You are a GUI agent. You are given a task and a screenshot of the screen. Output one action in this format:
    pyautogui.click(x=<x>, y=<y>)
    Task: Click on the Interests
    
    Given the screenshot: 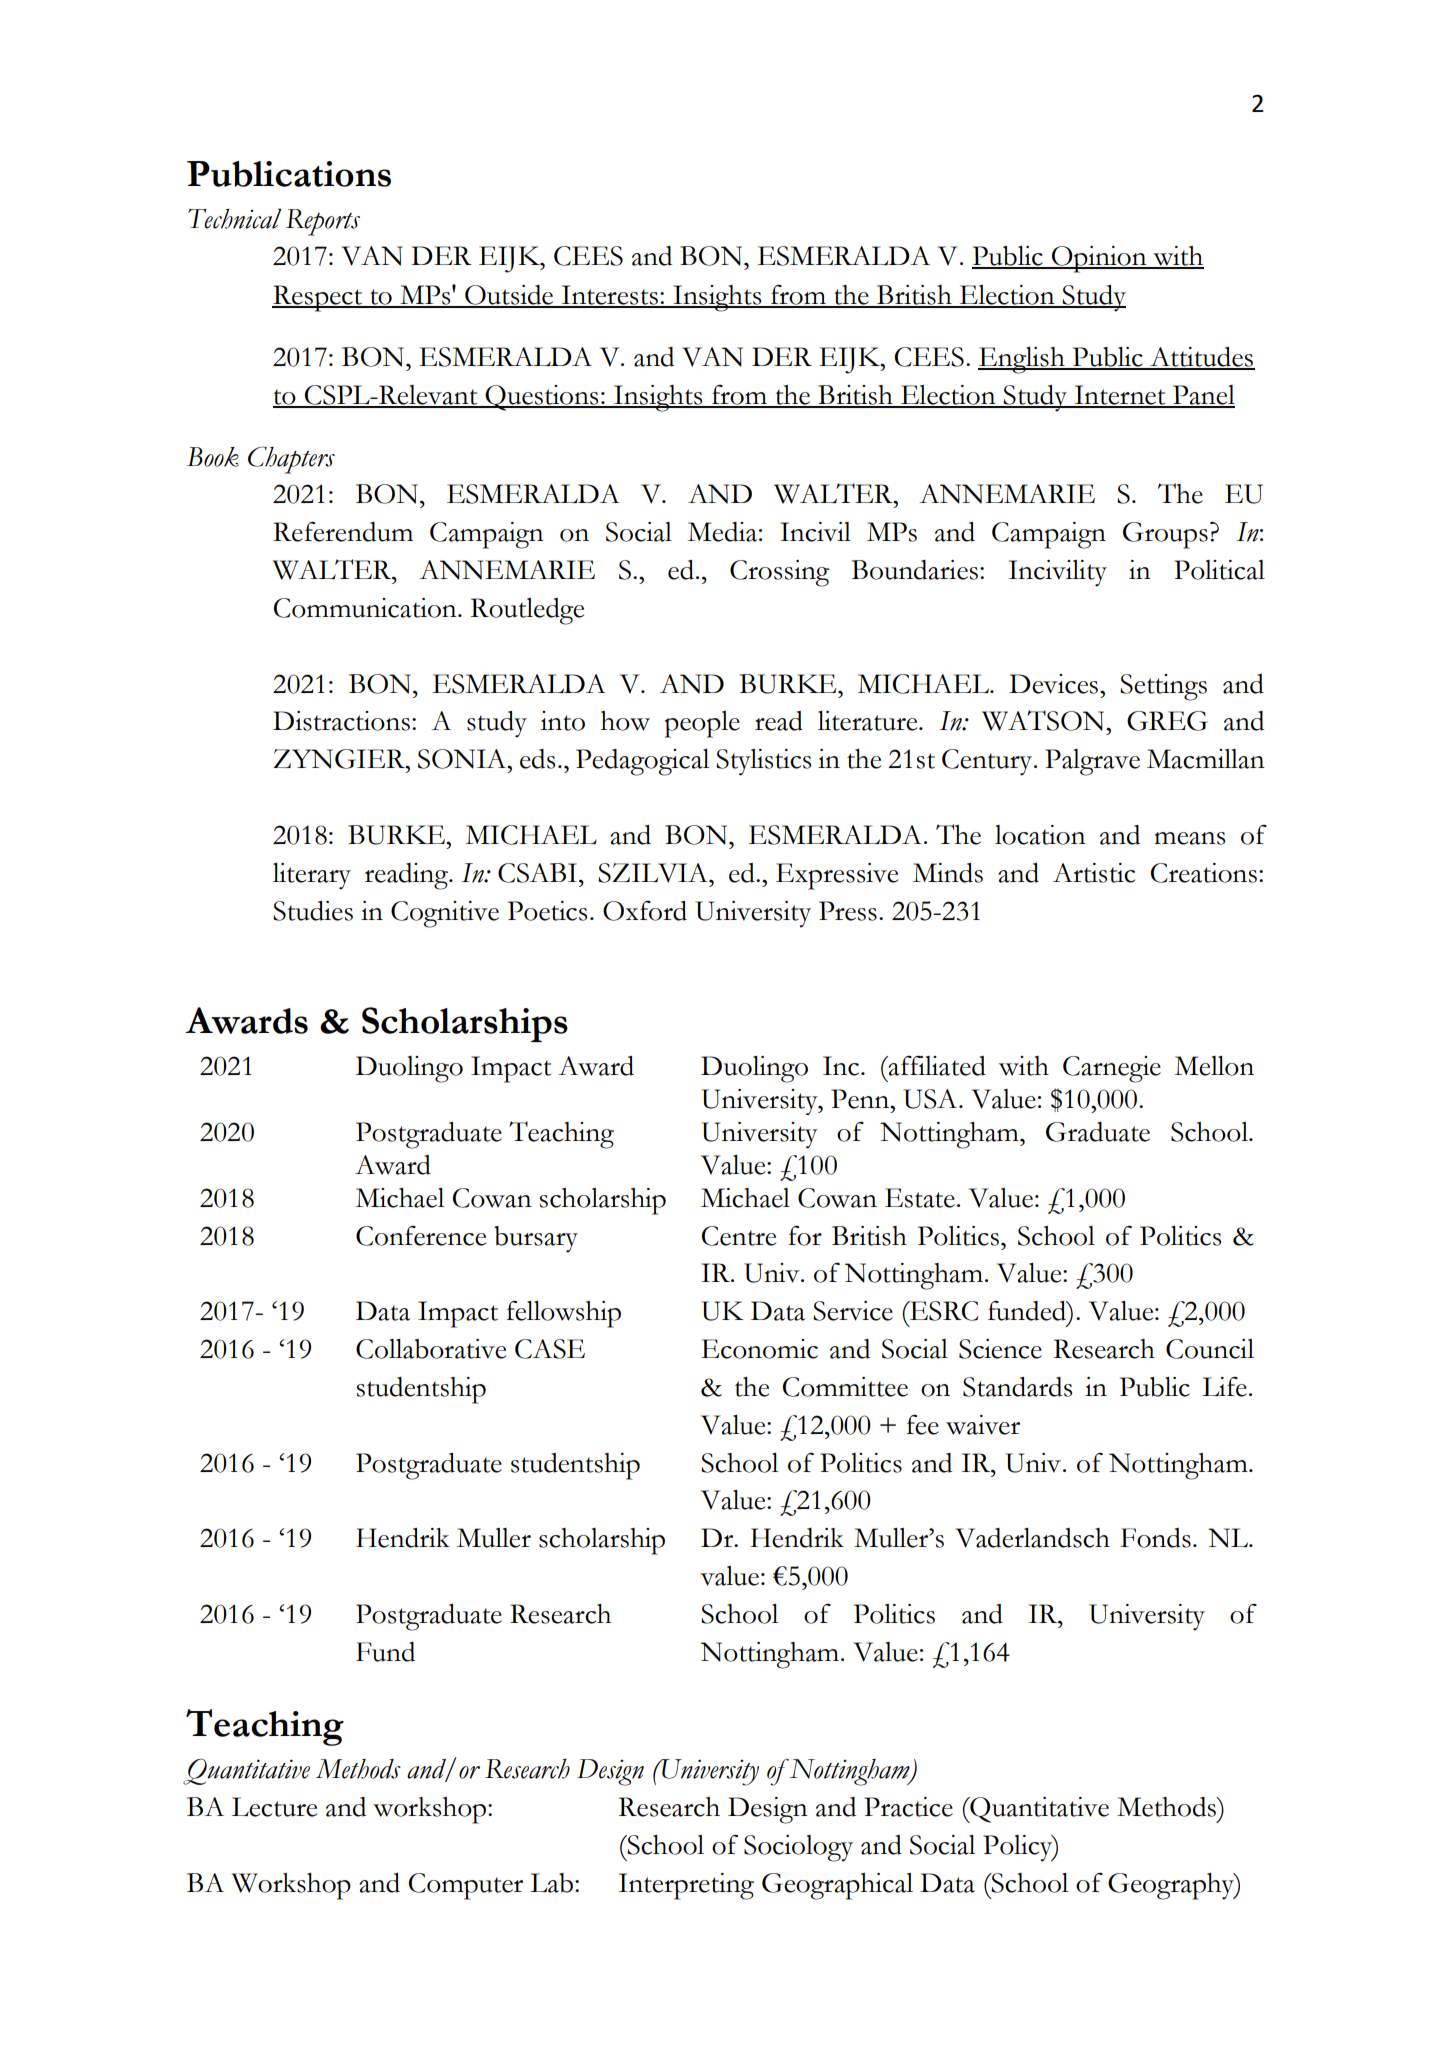 What is the action you would take?
    pyautogui.click(x=609, y=296)
